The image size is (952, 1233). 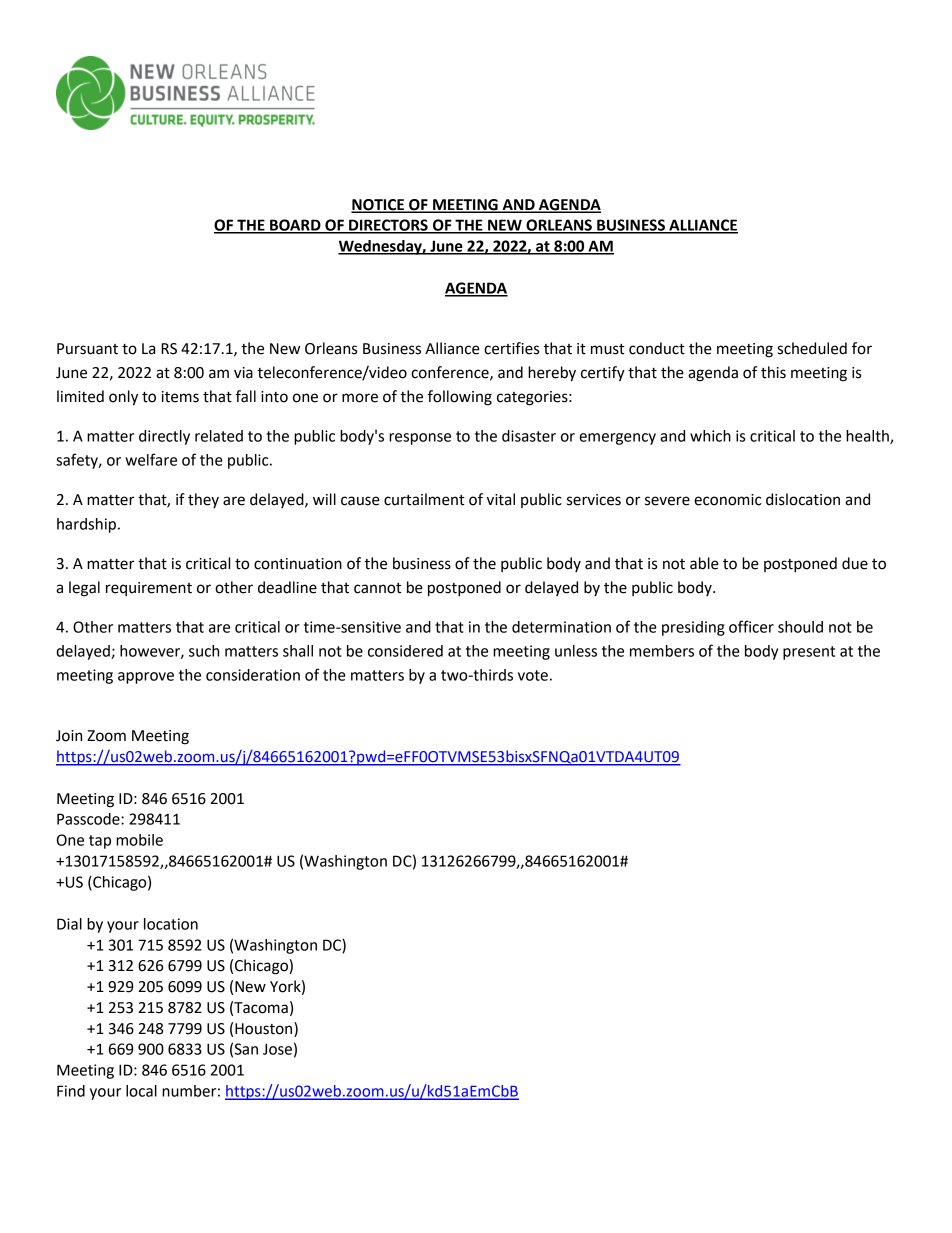 I want to click on BOARD, so click(x=295, y=226).
